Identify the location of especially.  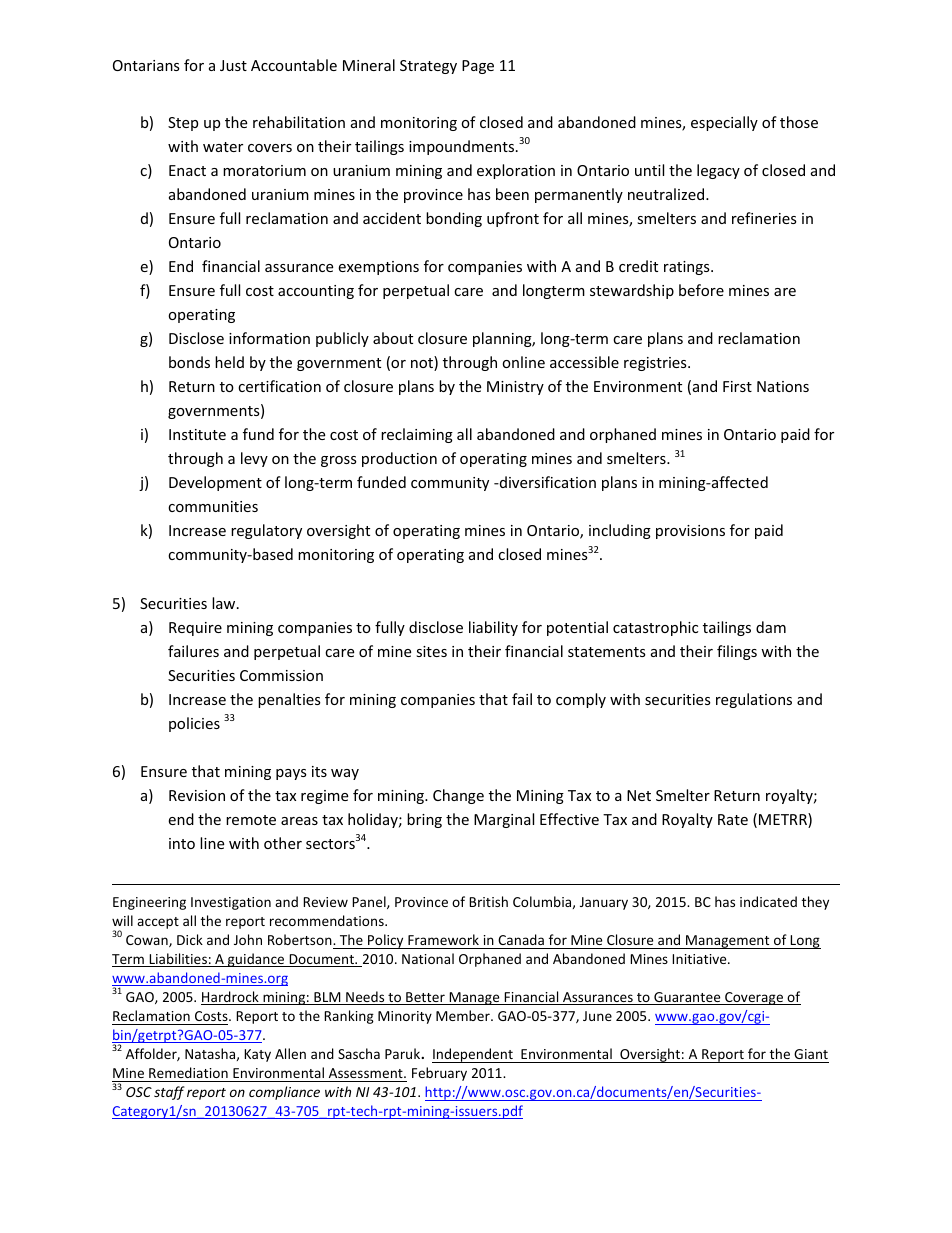
(724, 123).
